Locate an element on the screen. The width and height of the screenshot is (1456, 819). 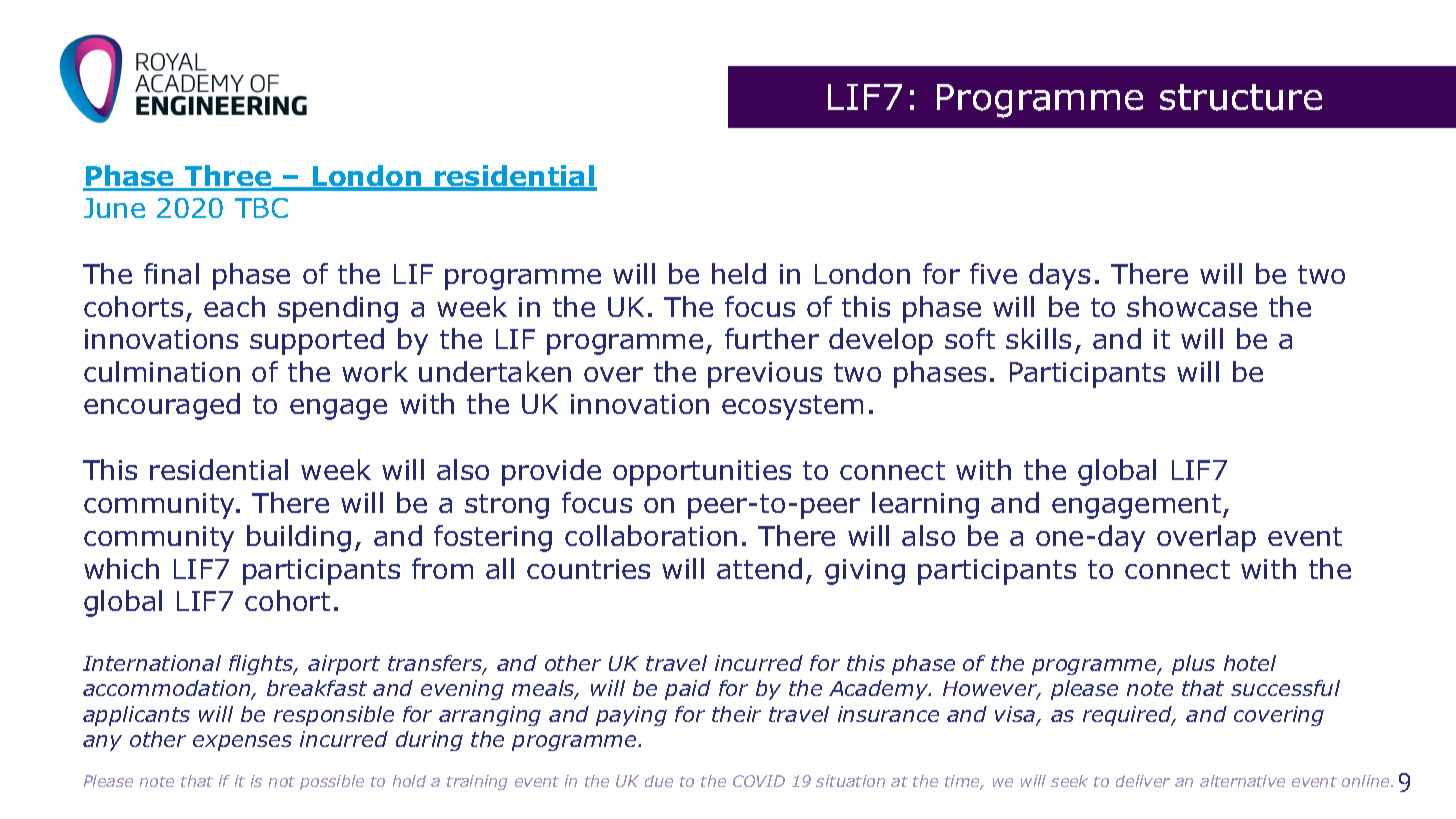
held is located at coordinates (739, 273).
